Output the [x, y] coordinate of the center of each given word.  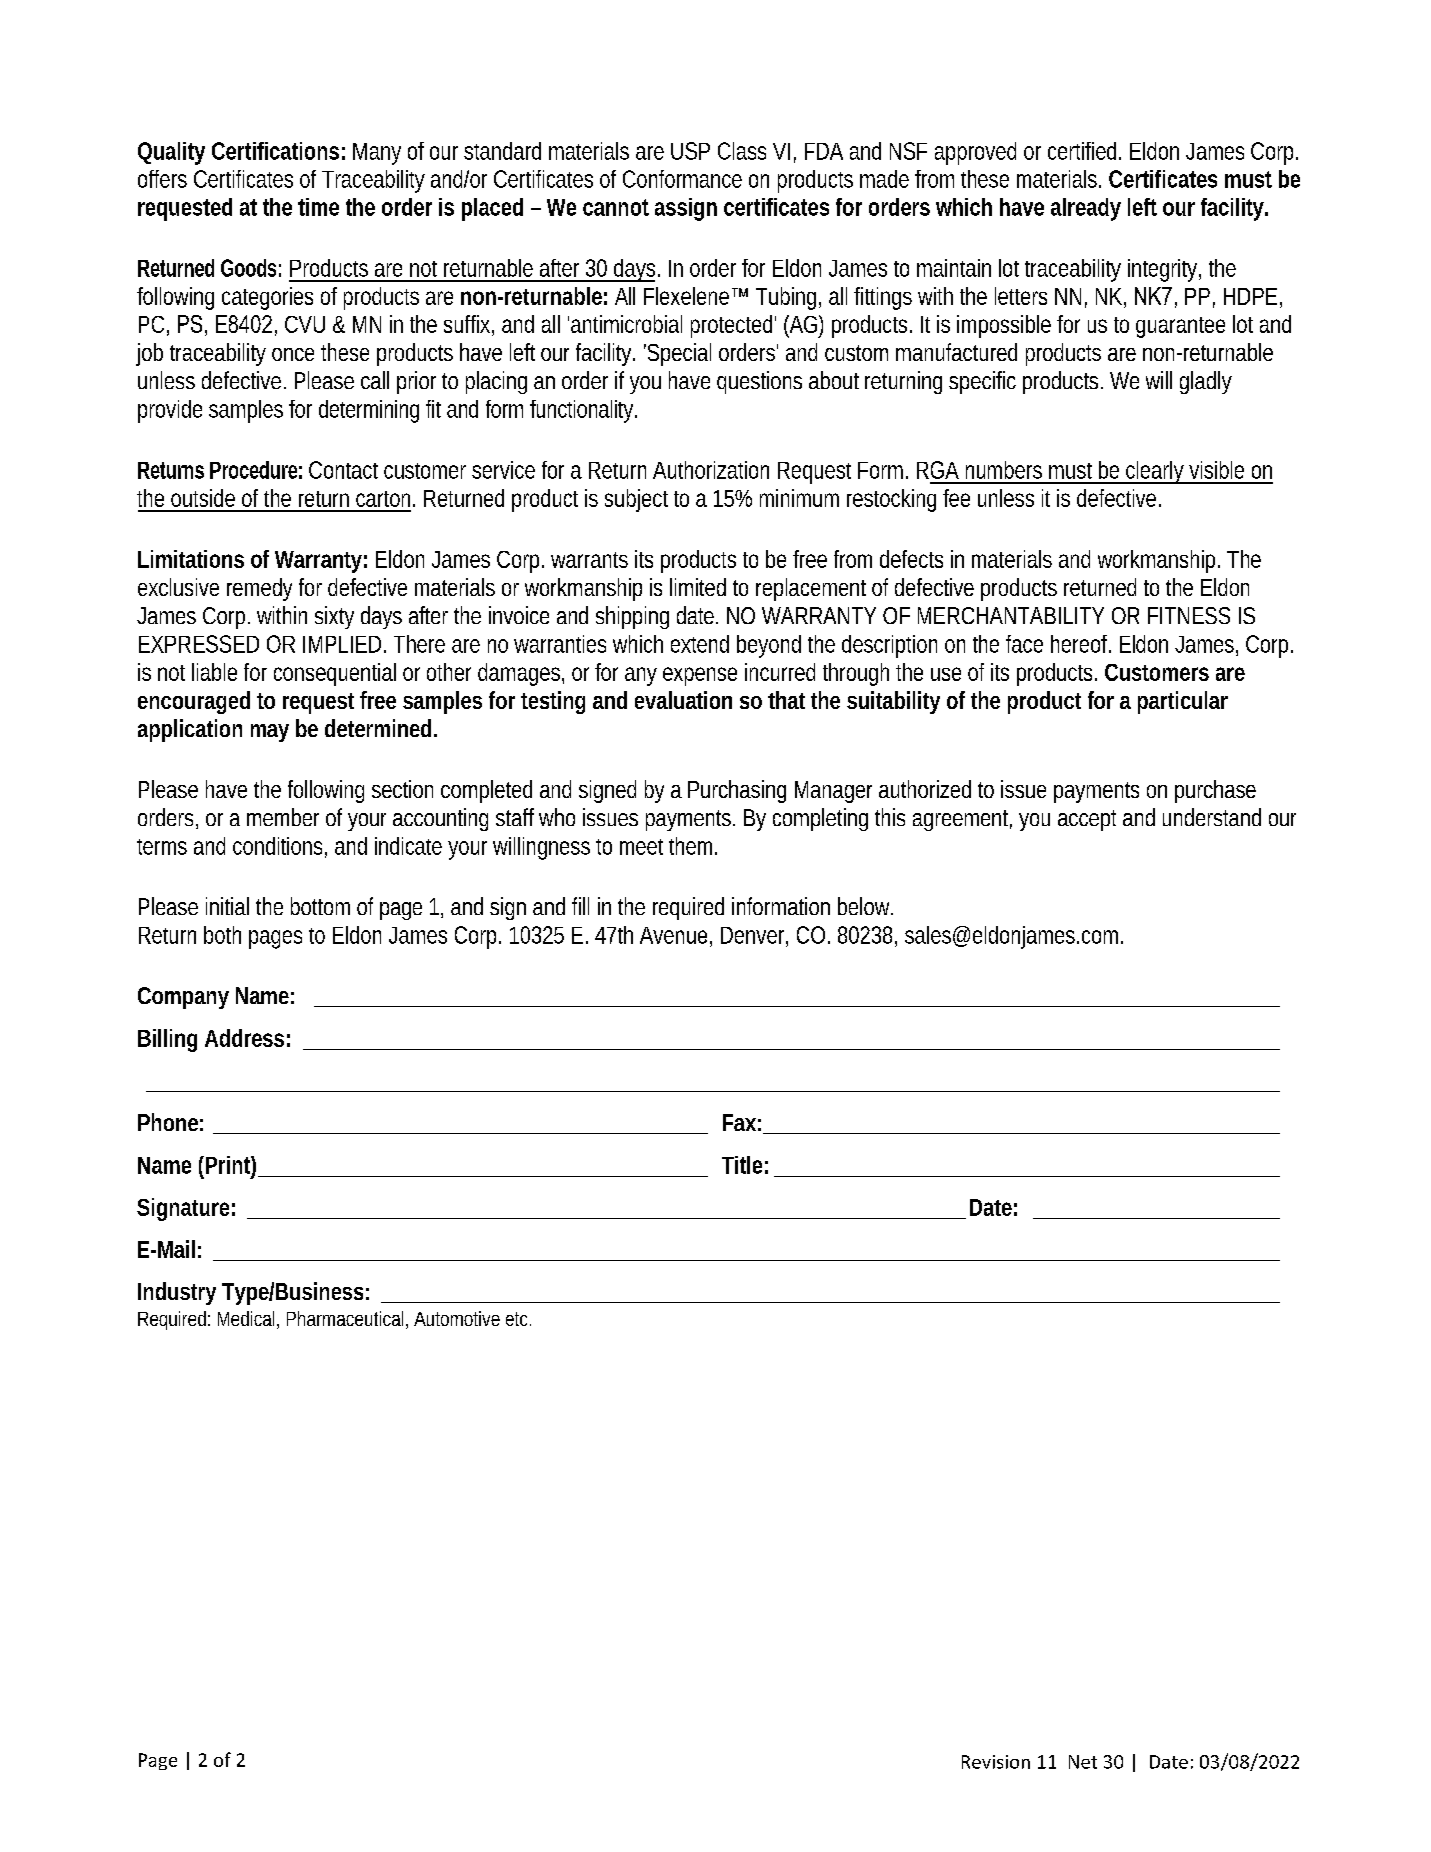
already [1086, 209]
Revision [996, 1762]
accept [1087, 820]
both [222, 935]
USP [690, 151]
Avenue [673, 935]
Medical [248, 1320]
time [318, 207]
